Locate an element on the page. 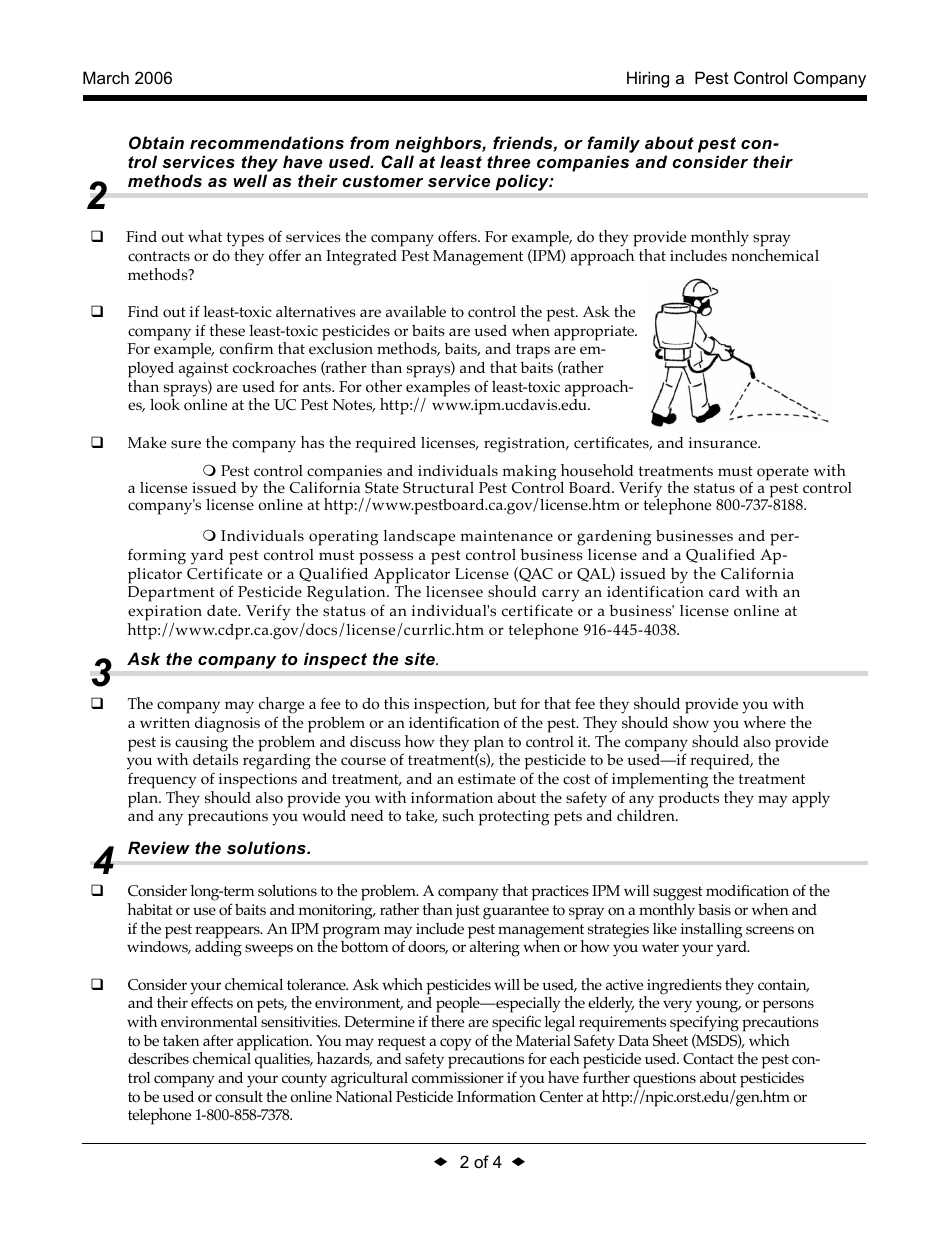 The width and height of the document is (952, 1233). Contact is located at coordinates (708, 1059).
